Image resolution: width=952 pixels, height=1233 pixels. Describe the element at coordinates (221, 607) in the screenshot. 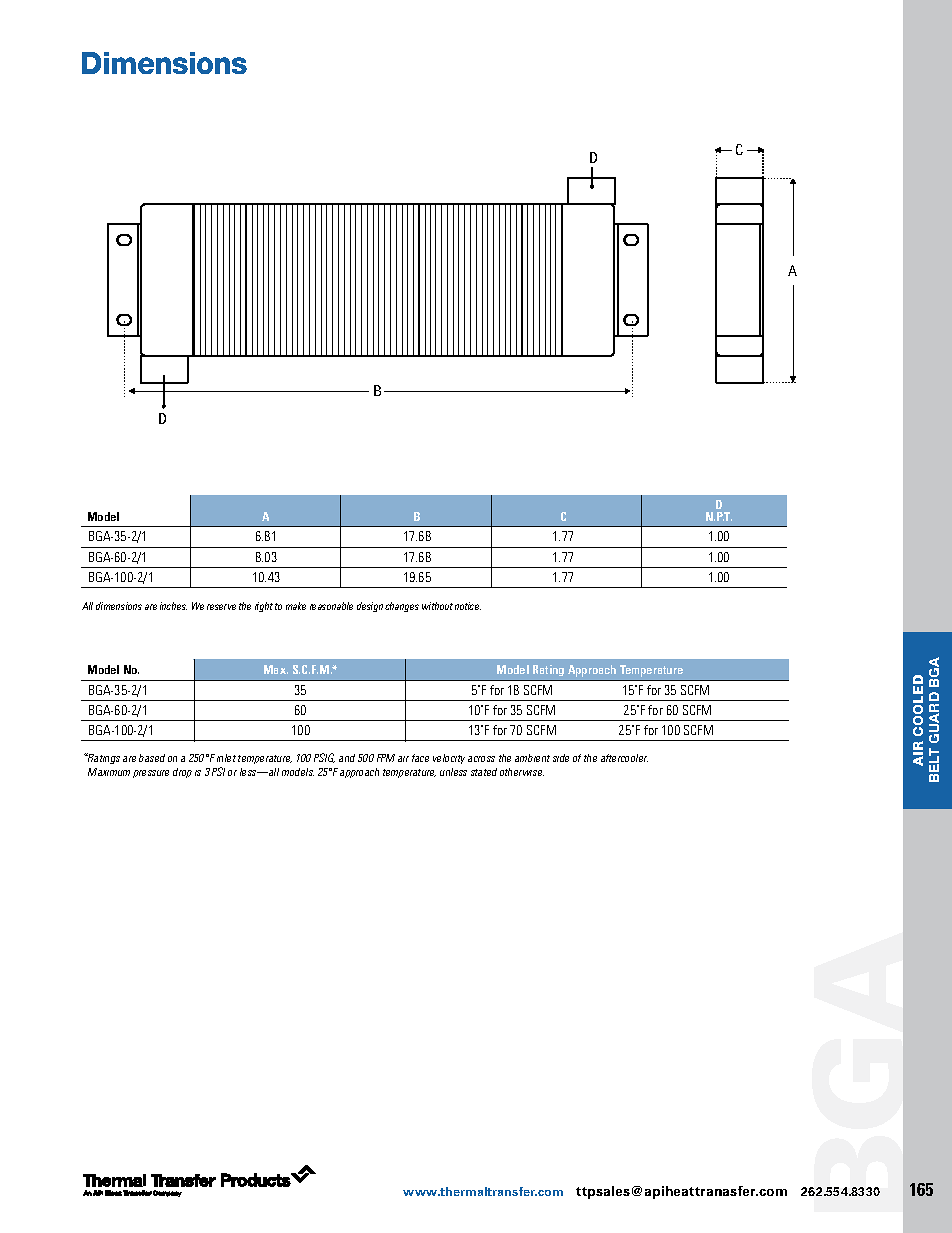

I see `reserve` at that location.
